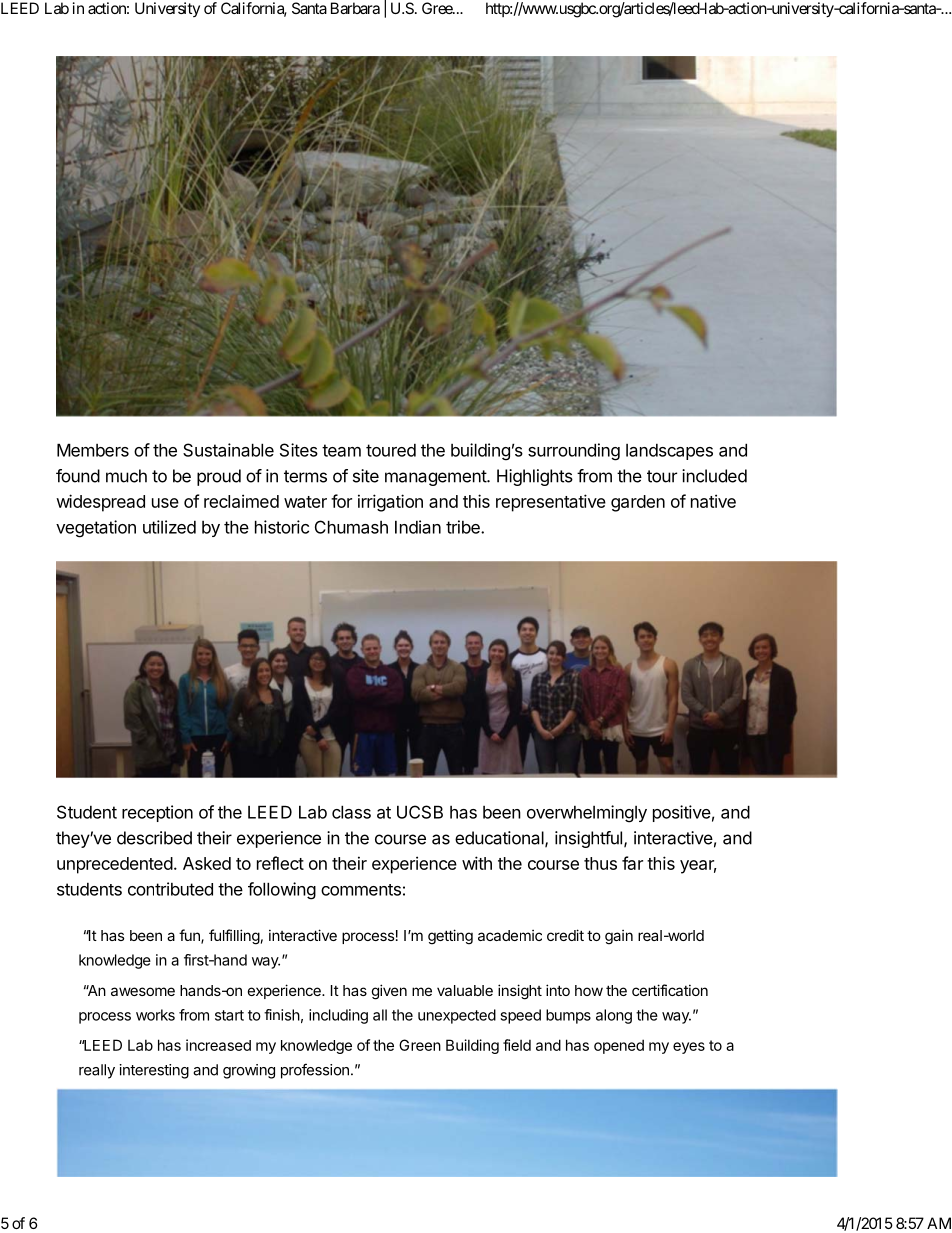  Describe the element at coordinates (574, 452) in the screenshot. I see `surrounding` at that location.
